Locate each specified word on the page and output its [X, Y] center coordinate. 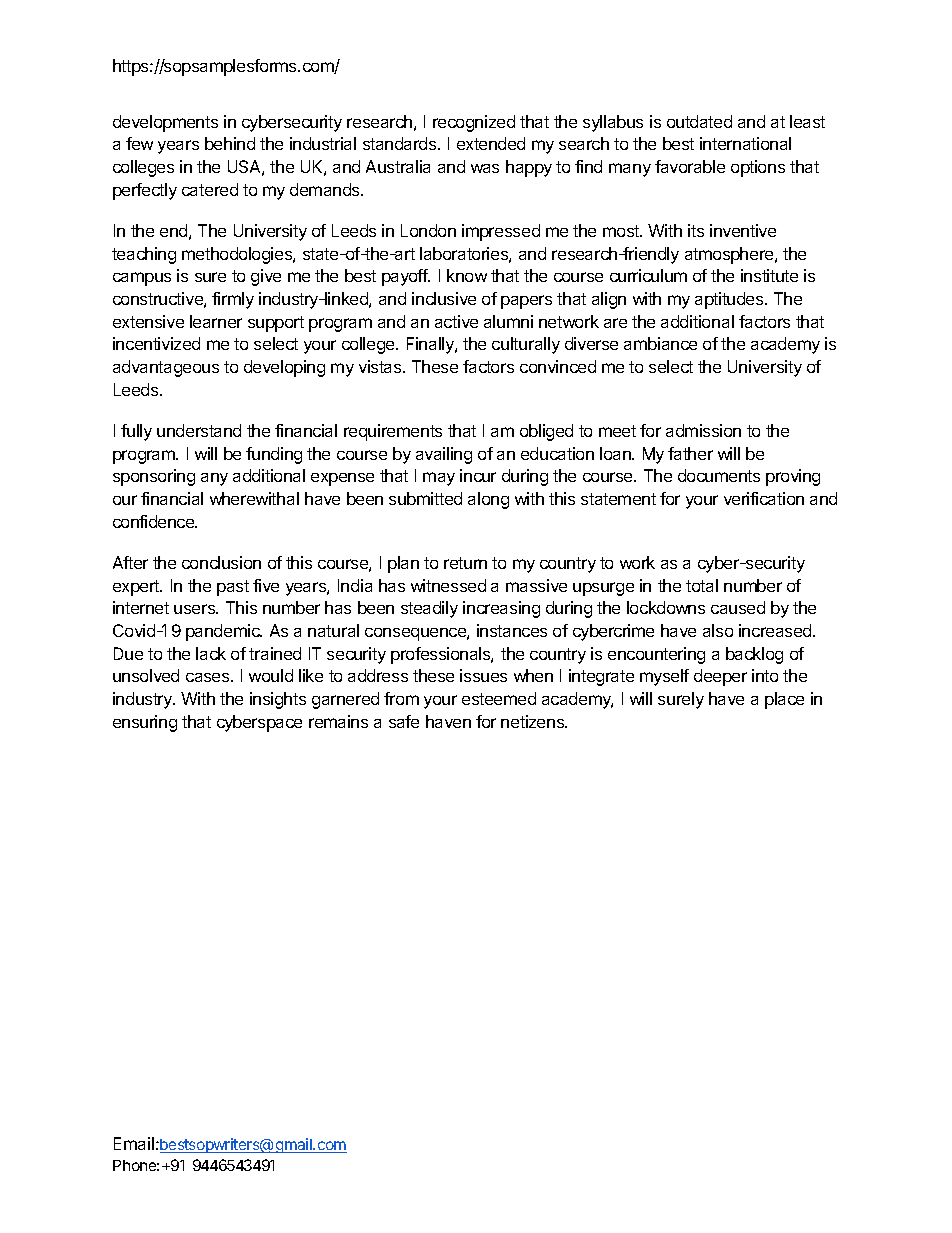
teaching [144, 255]
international [745, 143]
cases [209, 677]
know [467, 275]
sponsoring [154, 477]
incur [478, 475]
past [233, 588]
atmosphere [730, 255]
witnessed [448, 585]
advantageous [166, 368]
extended [491, 143]
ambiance [660, 343]
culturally [526, 345]
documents [719, 475]
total [702, 585]
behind [230, 143]
